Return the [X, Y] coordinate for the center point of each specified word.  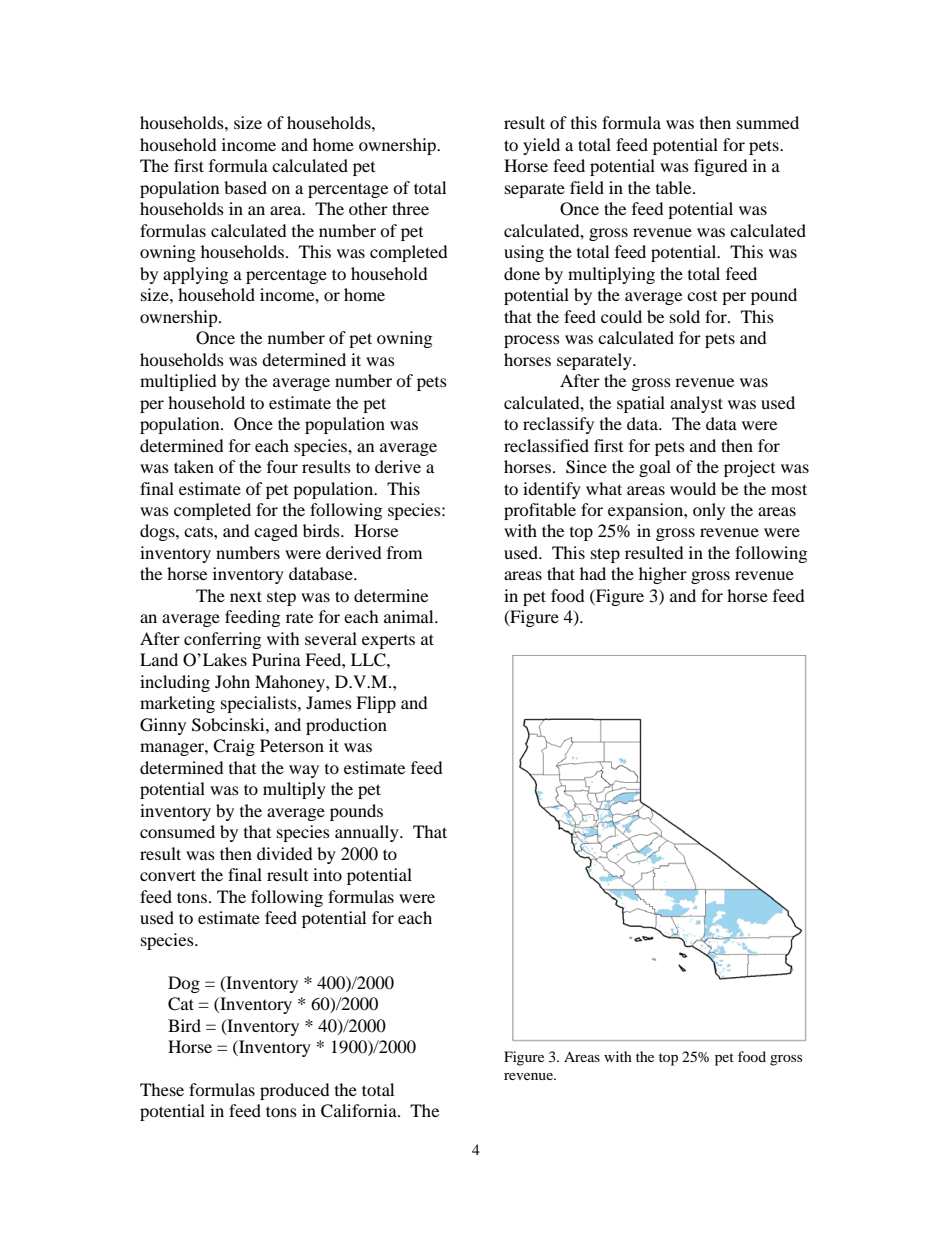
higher [663, 575]
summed [768, 122]
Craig [234, 747]
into [327, 874]
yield [541, 146]
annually [368, 833]
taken [194, 466]
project [749, 468]
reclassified [546, 445]
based [245, 187]
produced [295, 1091]
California [360, 1111]
